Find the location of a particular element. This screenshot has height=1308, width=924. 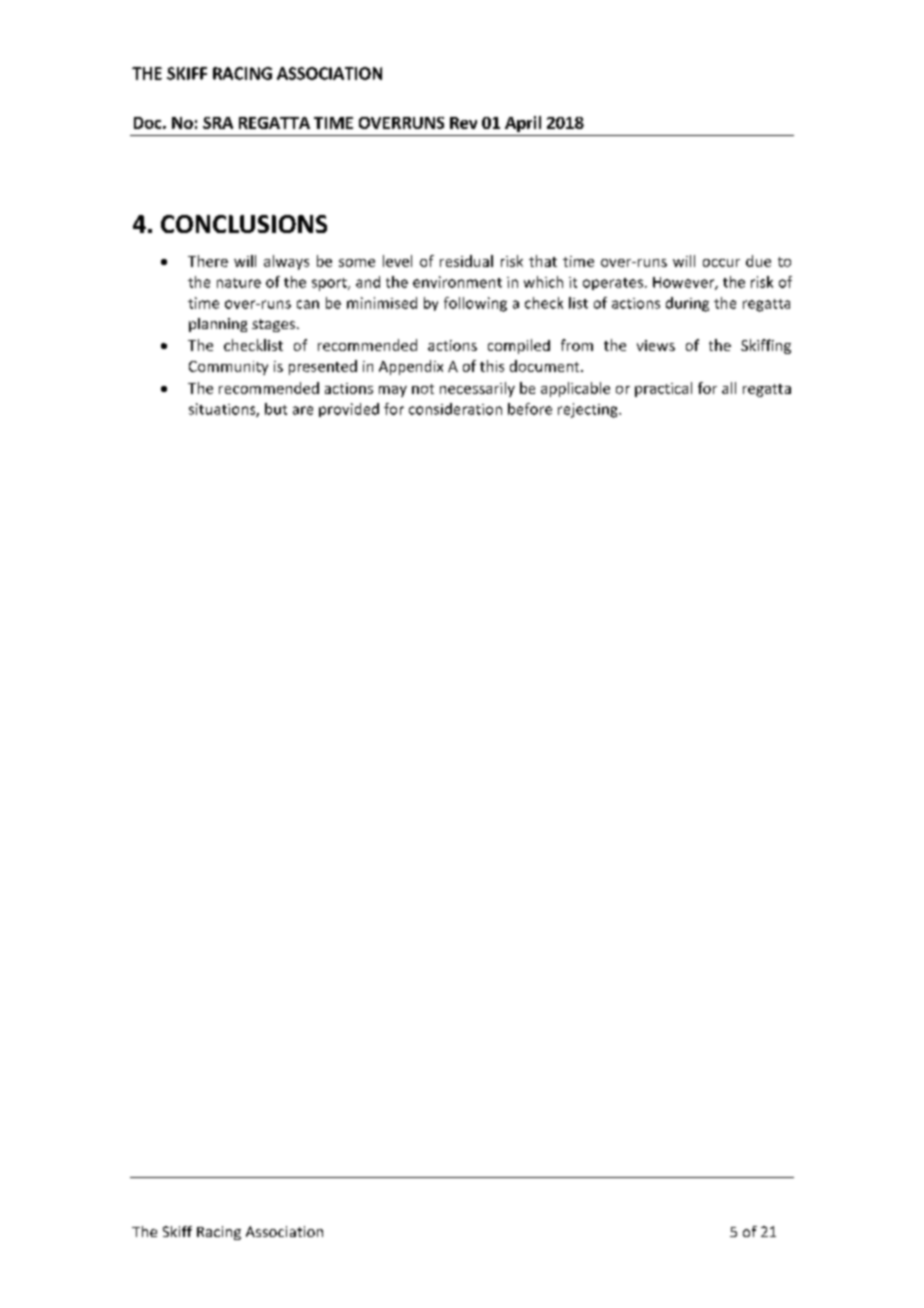

occur is located at coordinates (721, 263).
